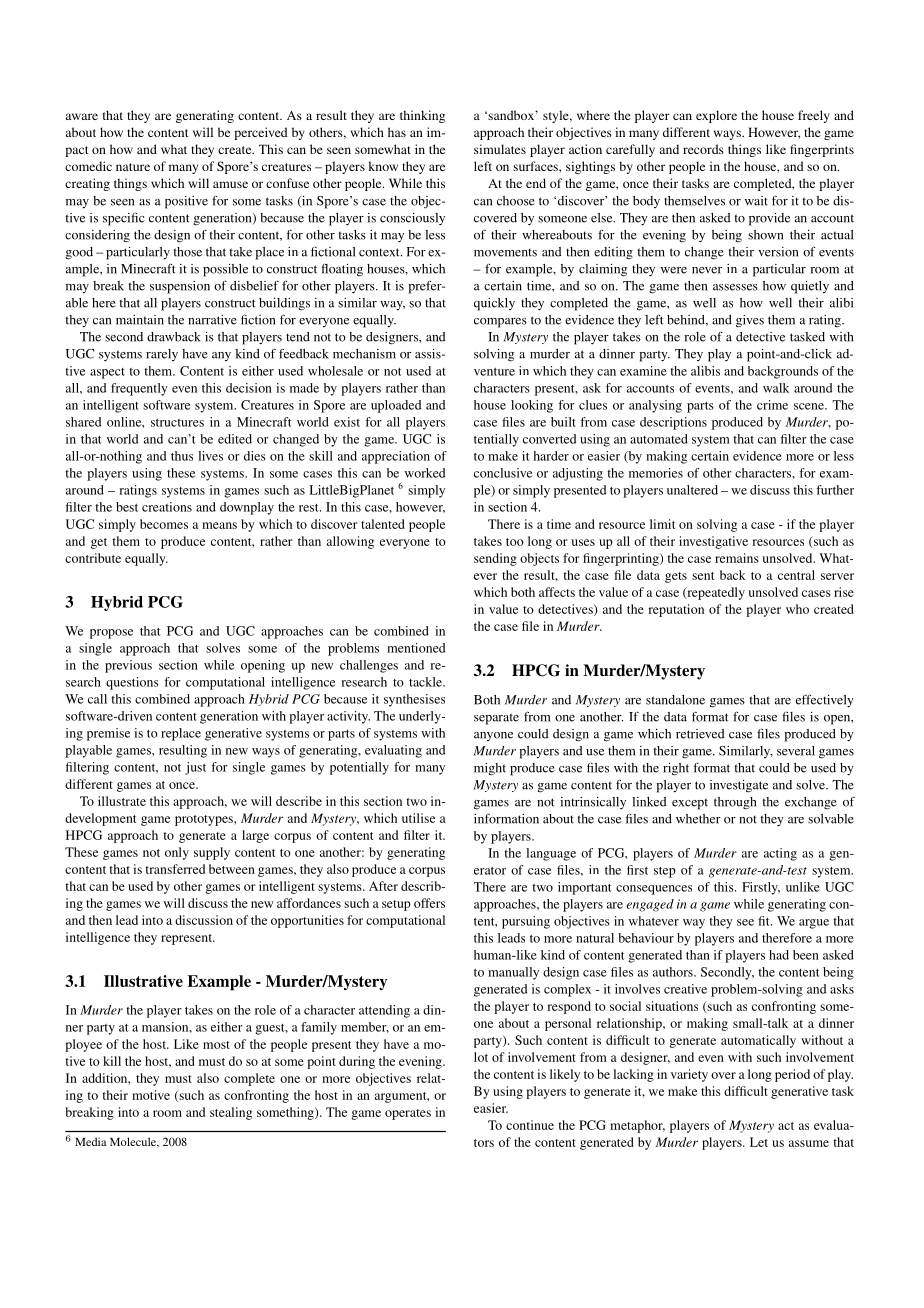  Describe the element at coordinates (692, 490) in the screenshot. I see `unaltered` at that location.
